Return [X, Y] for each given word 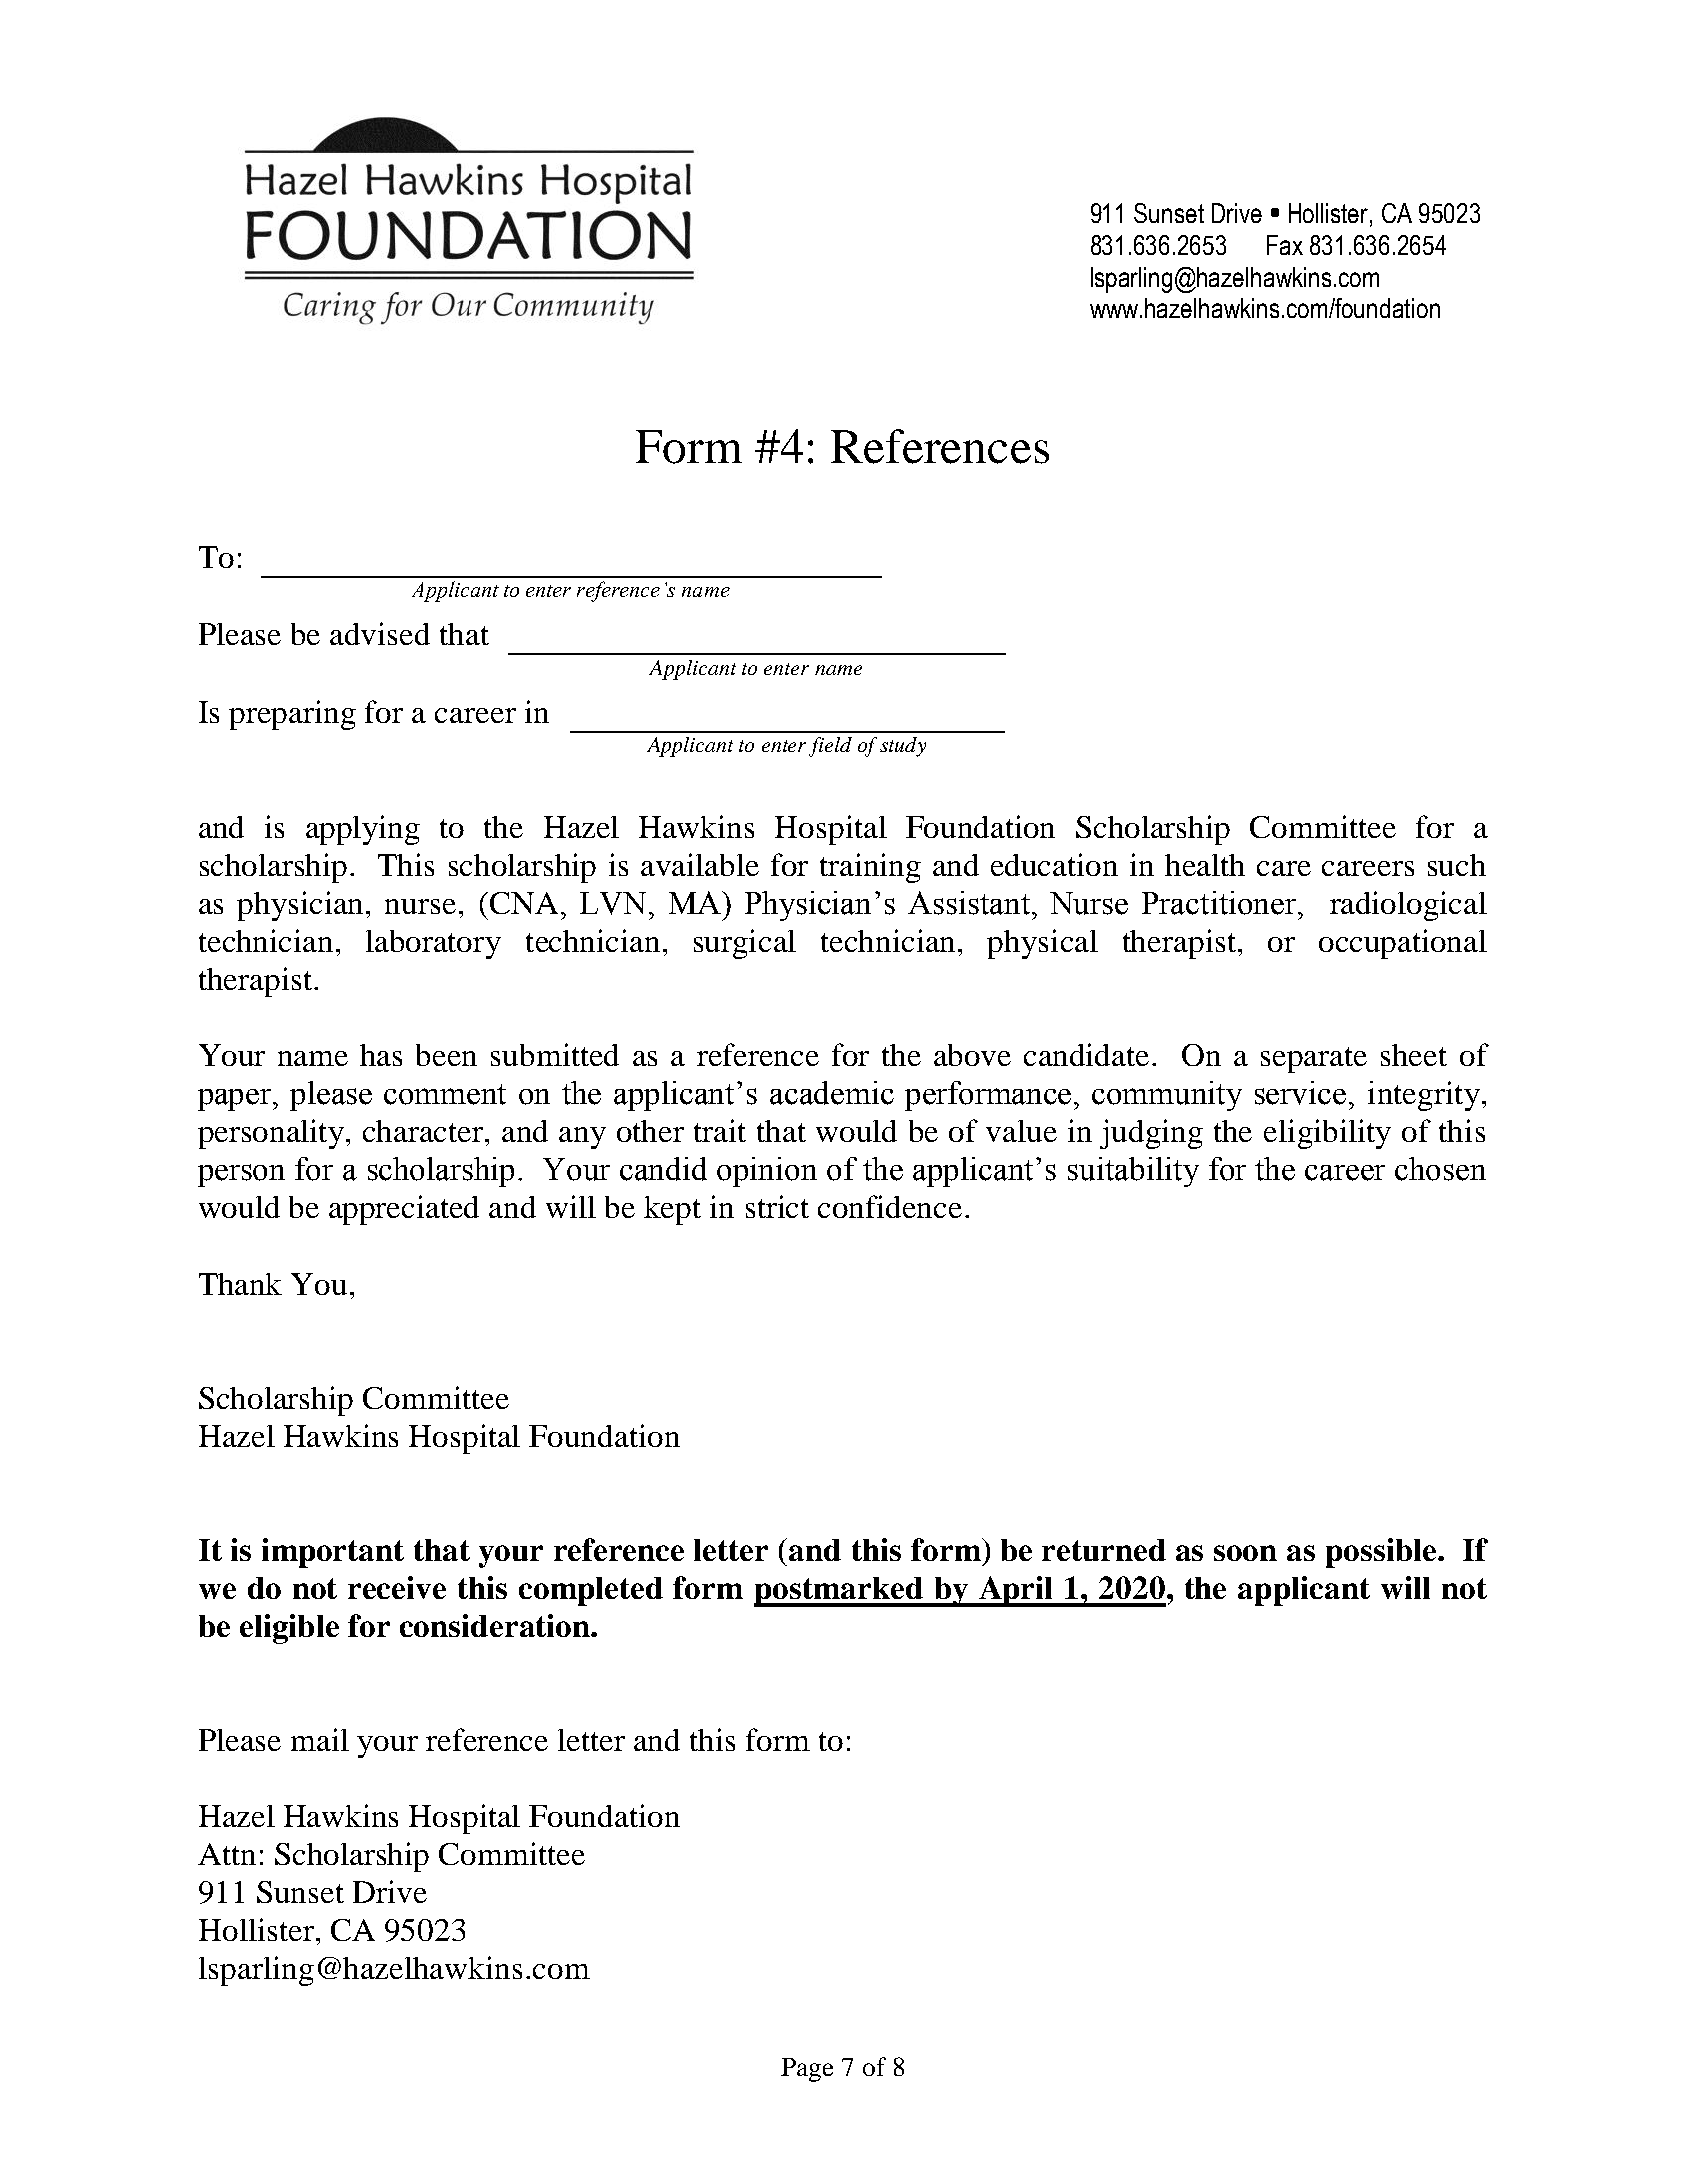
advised [380, 633]
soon [1245, 1553]
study [903, 747]
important [333, 1553]
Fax [1285, 245]
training [870, 868]
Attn [227, 1854]
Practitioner [1220, 903]
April [1016, 1591]
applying [363, 830]
